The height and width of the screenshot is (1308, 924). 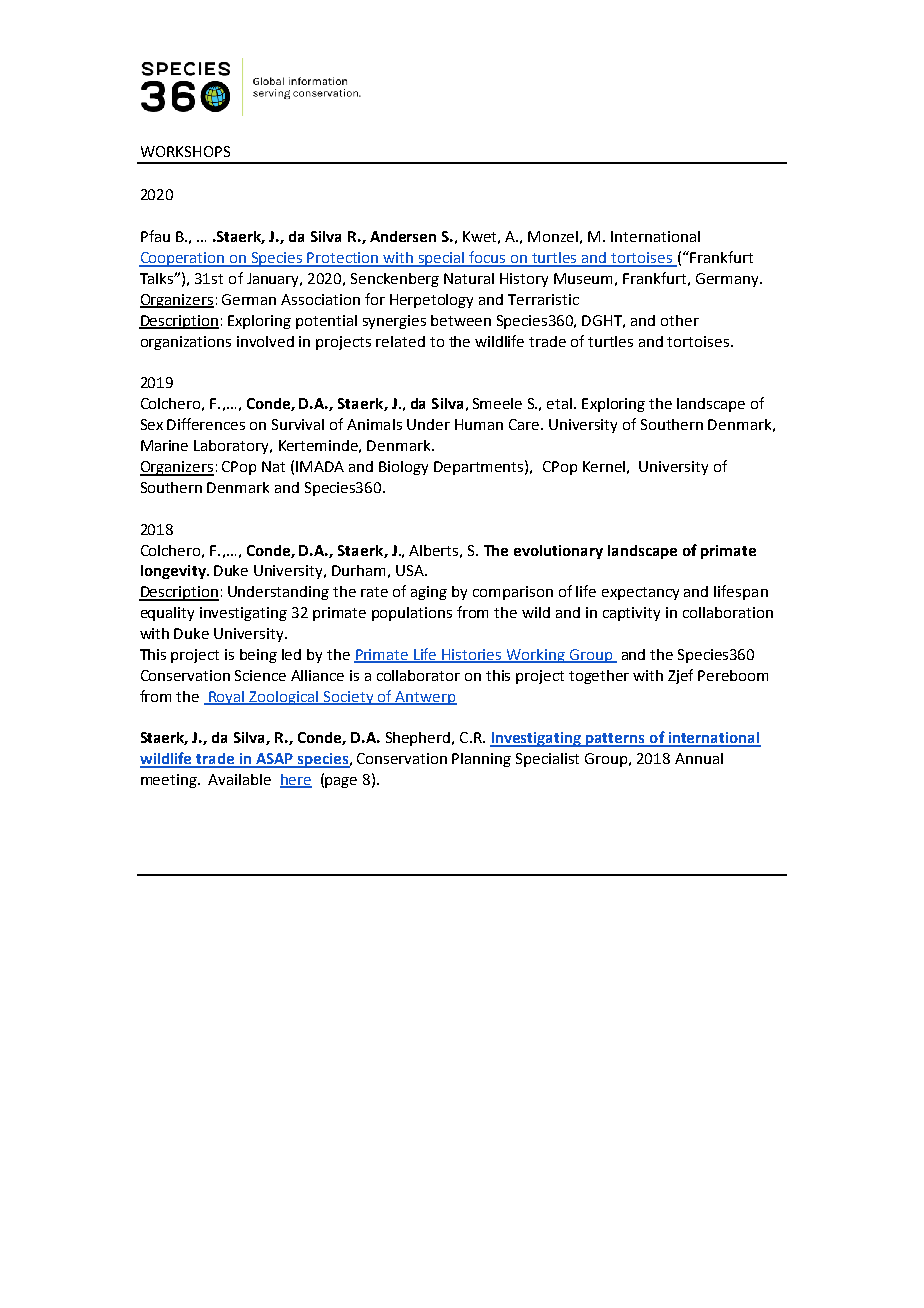 I want to click on longevity, so click(x=174, y=572).
